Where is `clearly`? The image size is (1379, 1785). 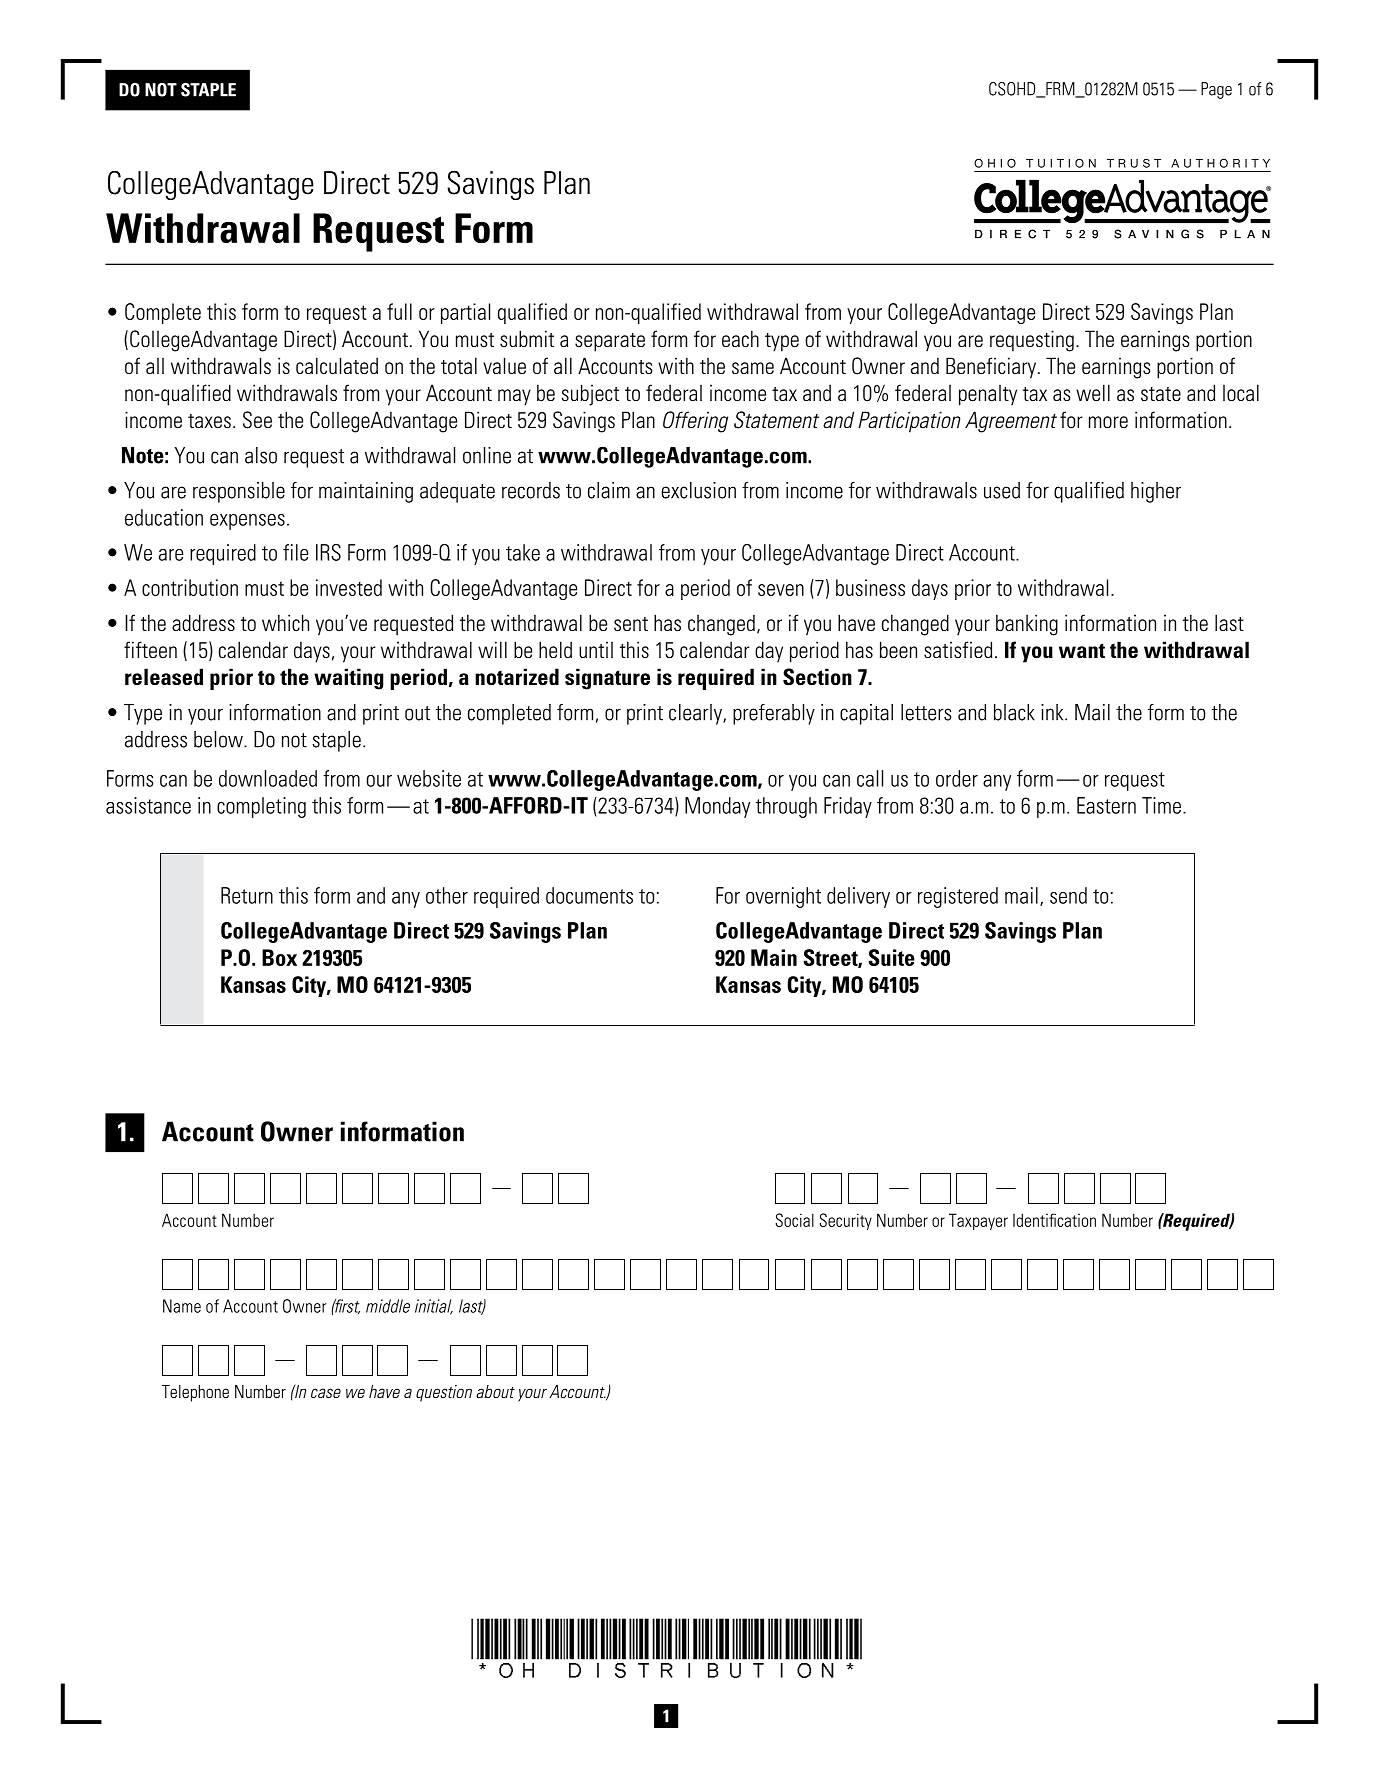 clearly is located at coordinates (696, 714).
